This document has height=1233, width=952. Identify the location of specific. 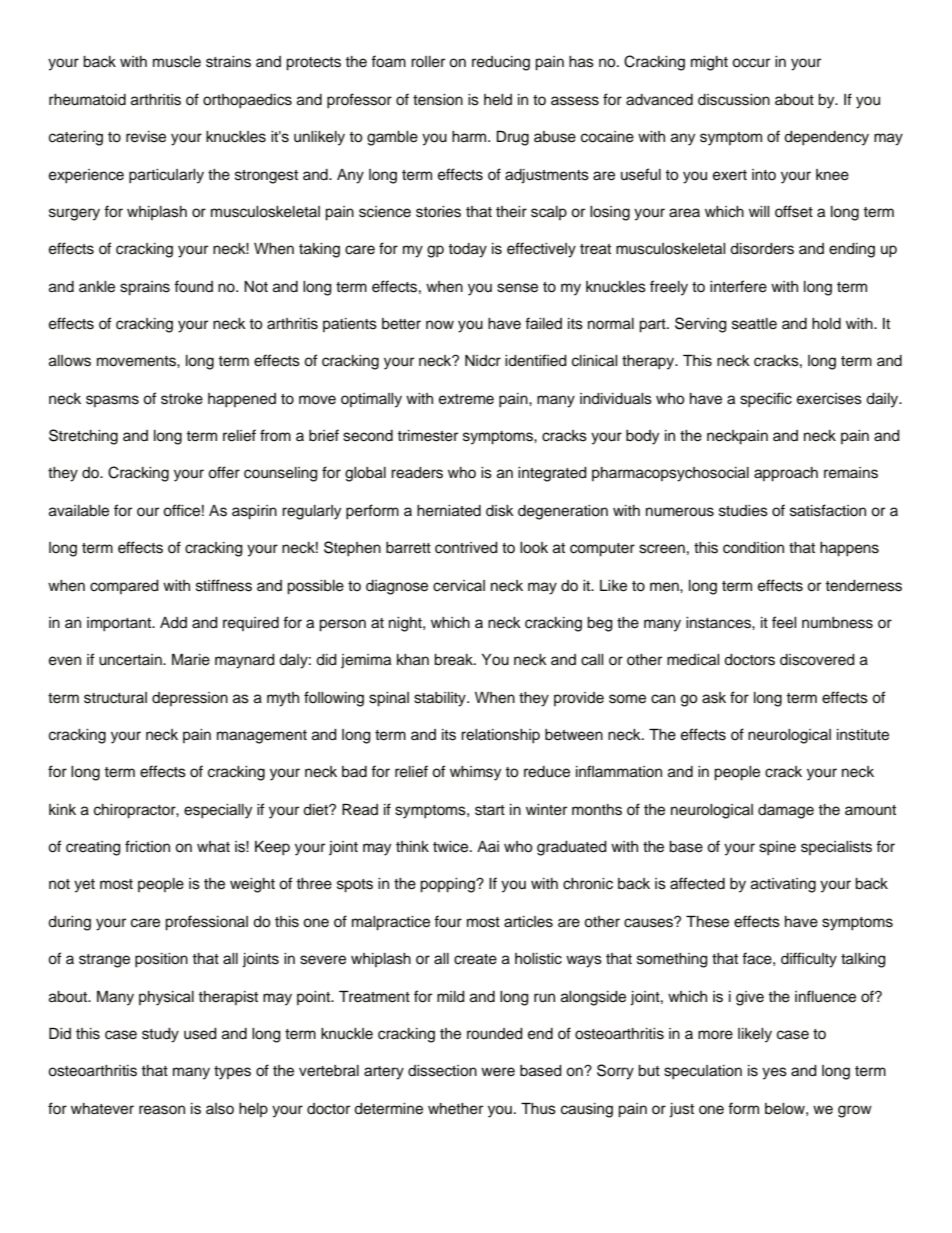
(766, 400).
